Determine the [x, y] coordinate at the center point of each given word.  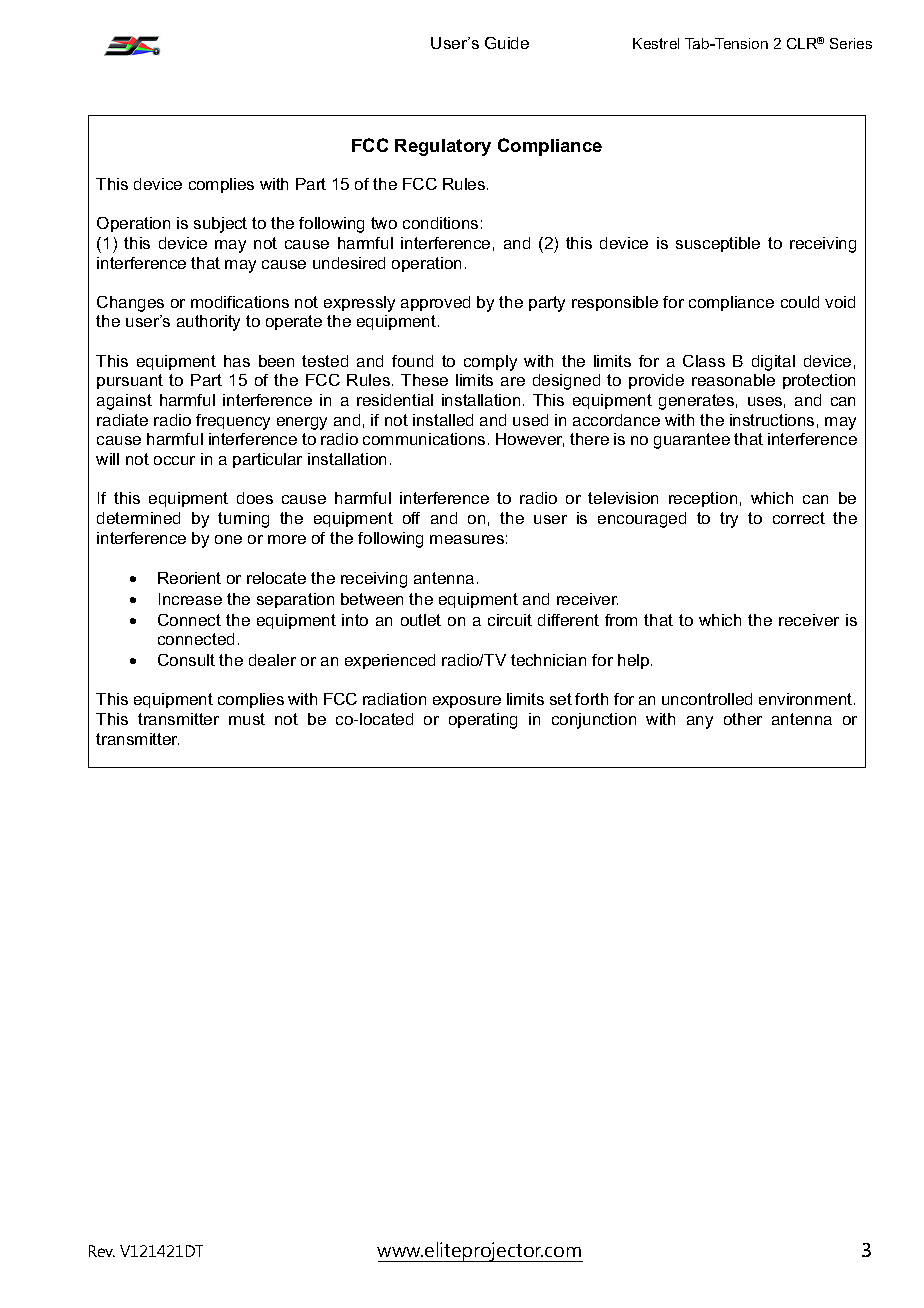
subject [220, 225]
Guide [507, 43]
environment [807, 699]
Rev [102, 1251]
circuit [510, 620]
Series [851, 43]
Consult [186, 660]
